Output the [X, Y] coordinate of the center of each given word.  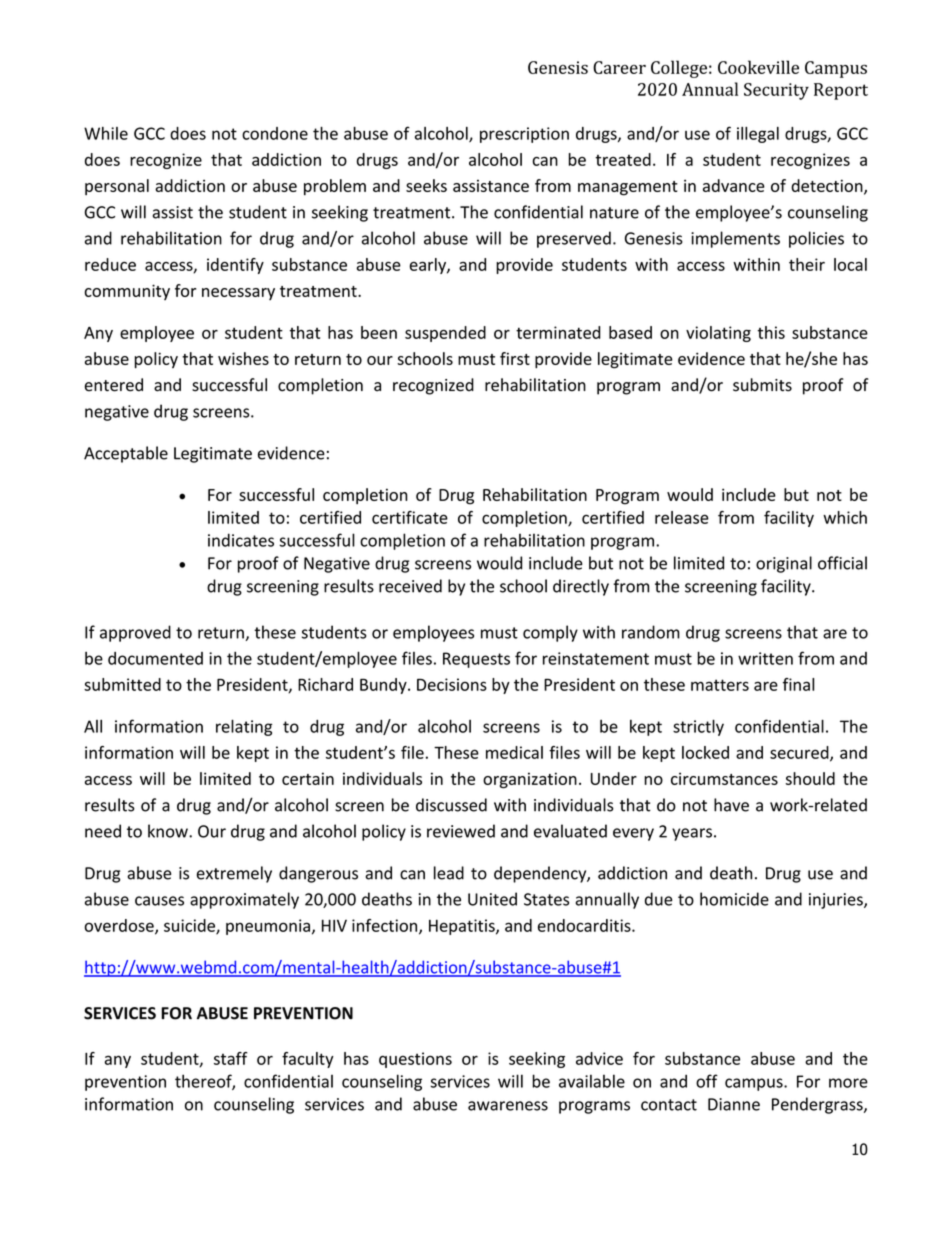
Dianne [734, 1104]
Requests [476, 660]
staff [231, 1058]
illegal [758, 135]
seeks [426, 185]
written [765, 658]
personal [117, 187]
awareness [508, 1106]
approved [135, 633]
